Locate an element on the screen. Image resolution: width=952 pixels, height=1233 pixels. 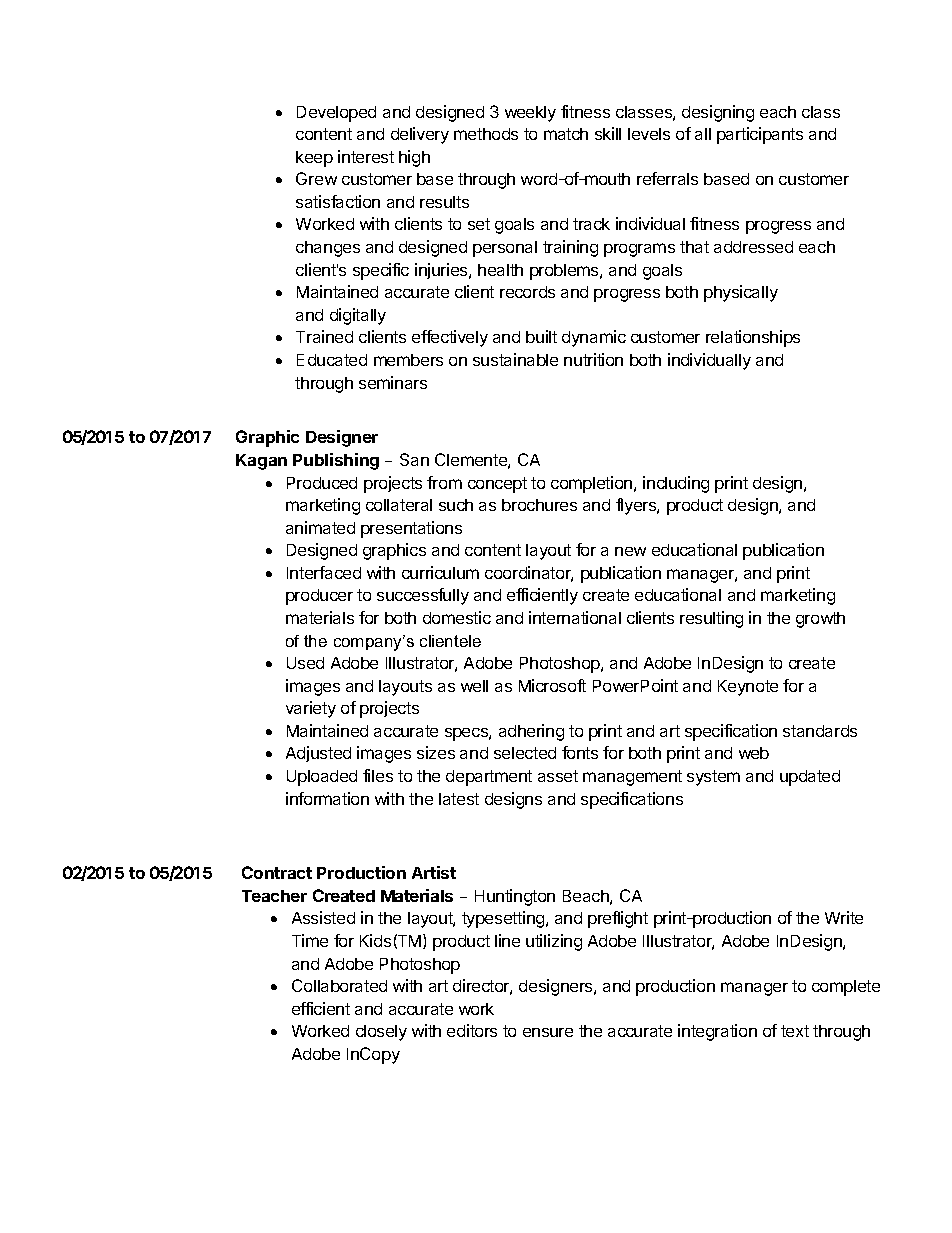
built is located at coordinates (541, 336).
